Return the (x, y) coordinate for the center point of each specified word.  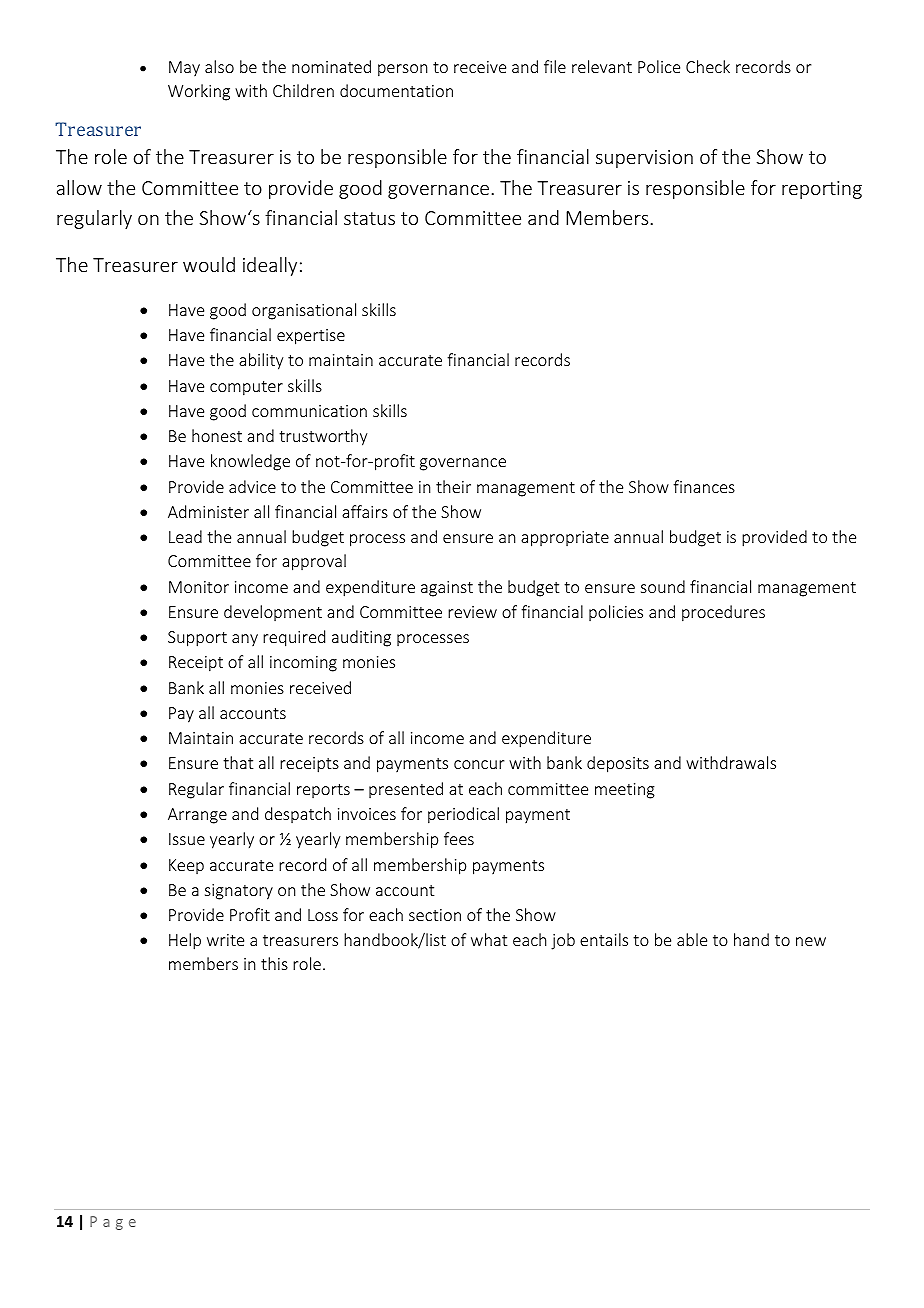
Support (197, 639)
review (472, 612)
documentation (396, 90)
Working (199, 92)
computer (246, 388)
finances (704, 486)
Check (708, 66)
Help (185, 941)
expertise (311, 337)
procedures (723, 613)
